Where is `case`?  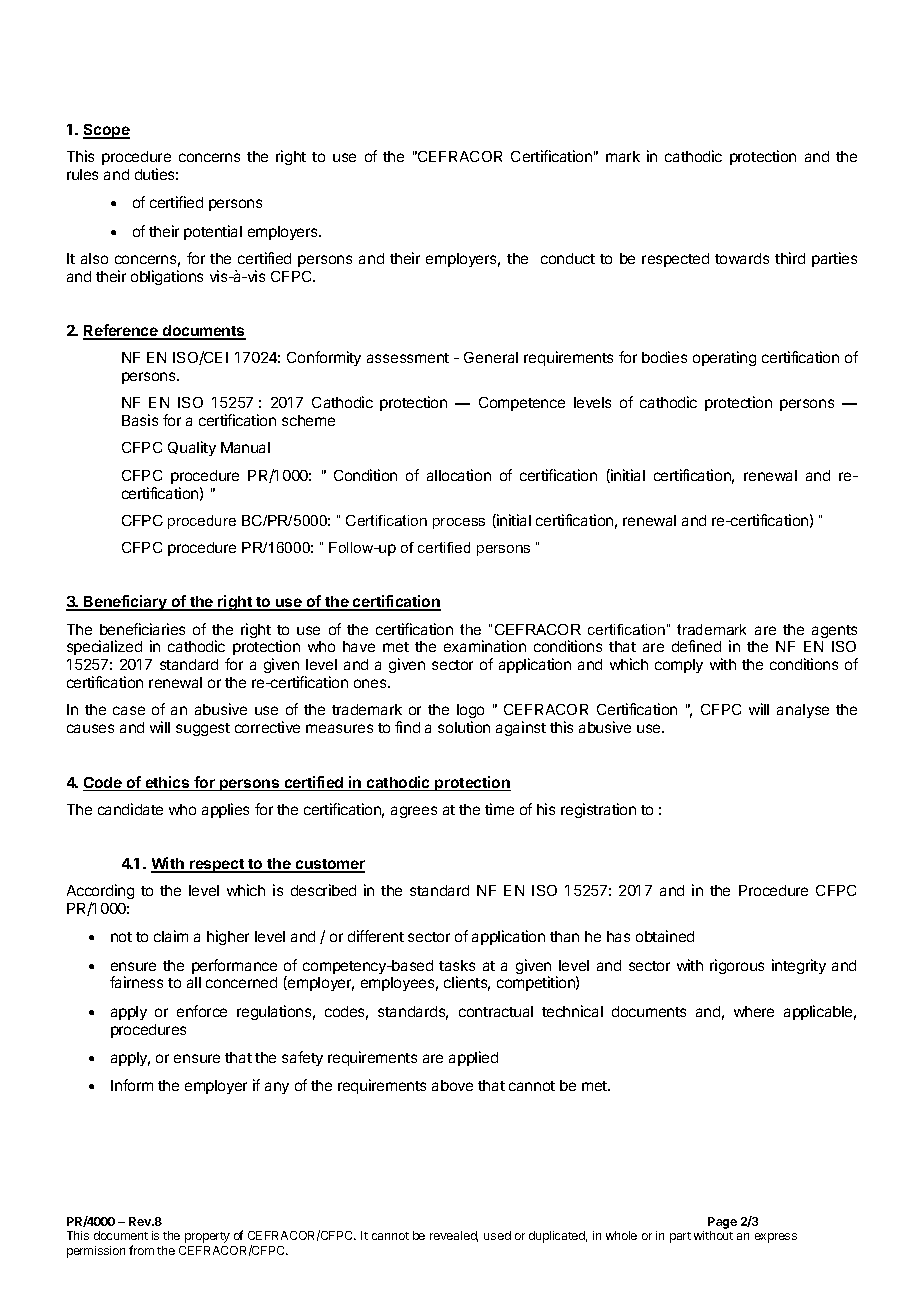 case is located at coordinates (129, 710).
